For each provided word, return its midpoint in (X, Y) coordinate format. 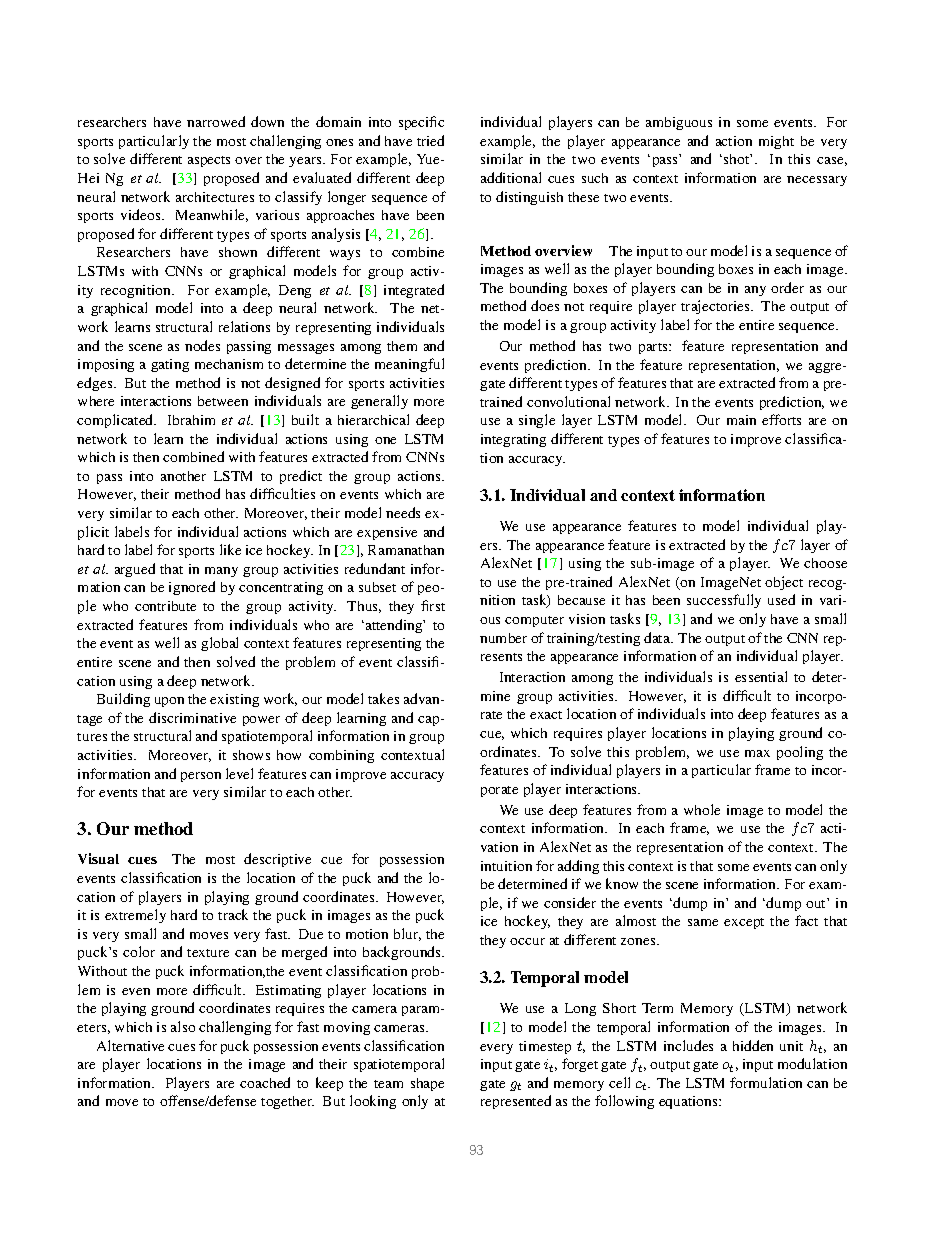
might (776, 142)
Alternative (130, 1045)
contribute (165, 606)
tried (430, 140)
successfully (724, 601)
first (433, 605)
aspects (209, 161)
